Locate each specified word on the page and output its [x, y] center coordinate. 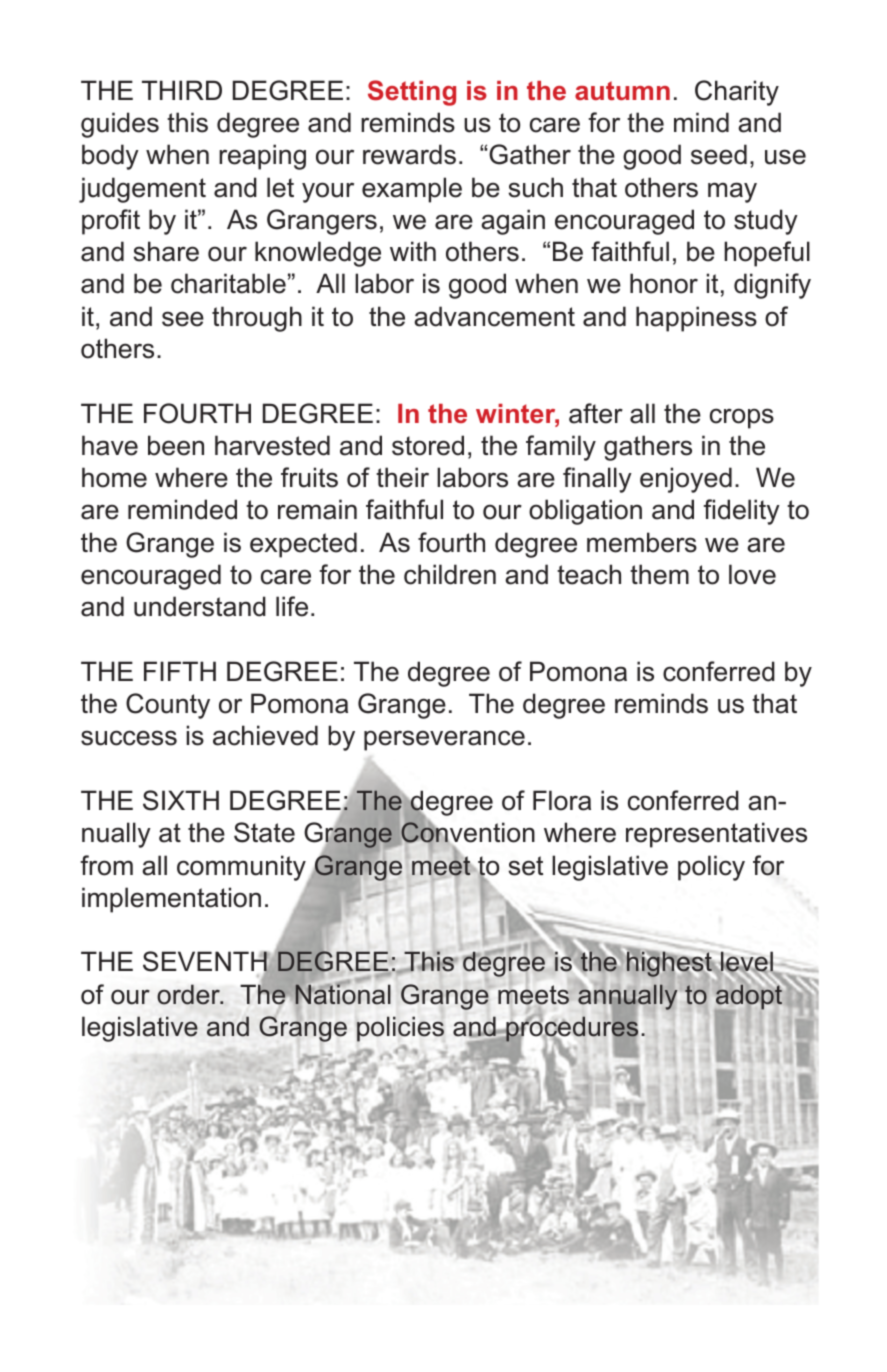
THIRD [182, 90]
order [189, 994]
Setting [412, 93]
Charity [737, 93]
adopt [749, 996]
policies [400, 1029]
